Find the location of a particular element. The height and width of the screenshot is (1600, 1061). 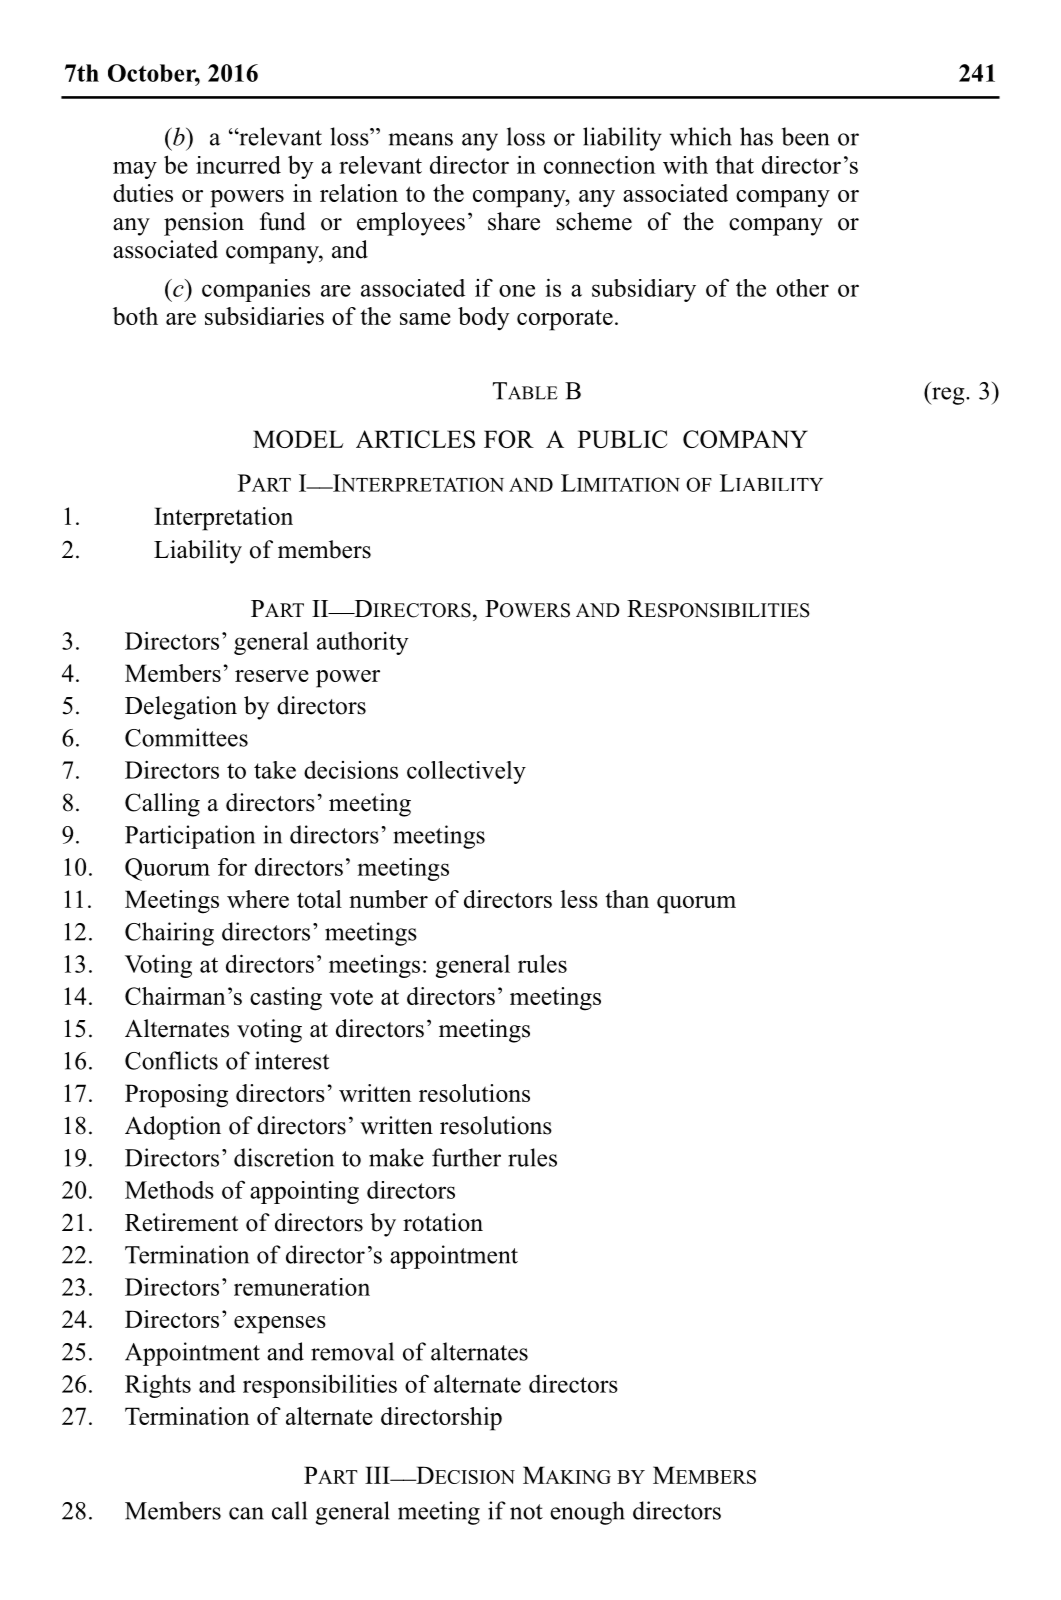

authority is located at coordinates (363, 643).
